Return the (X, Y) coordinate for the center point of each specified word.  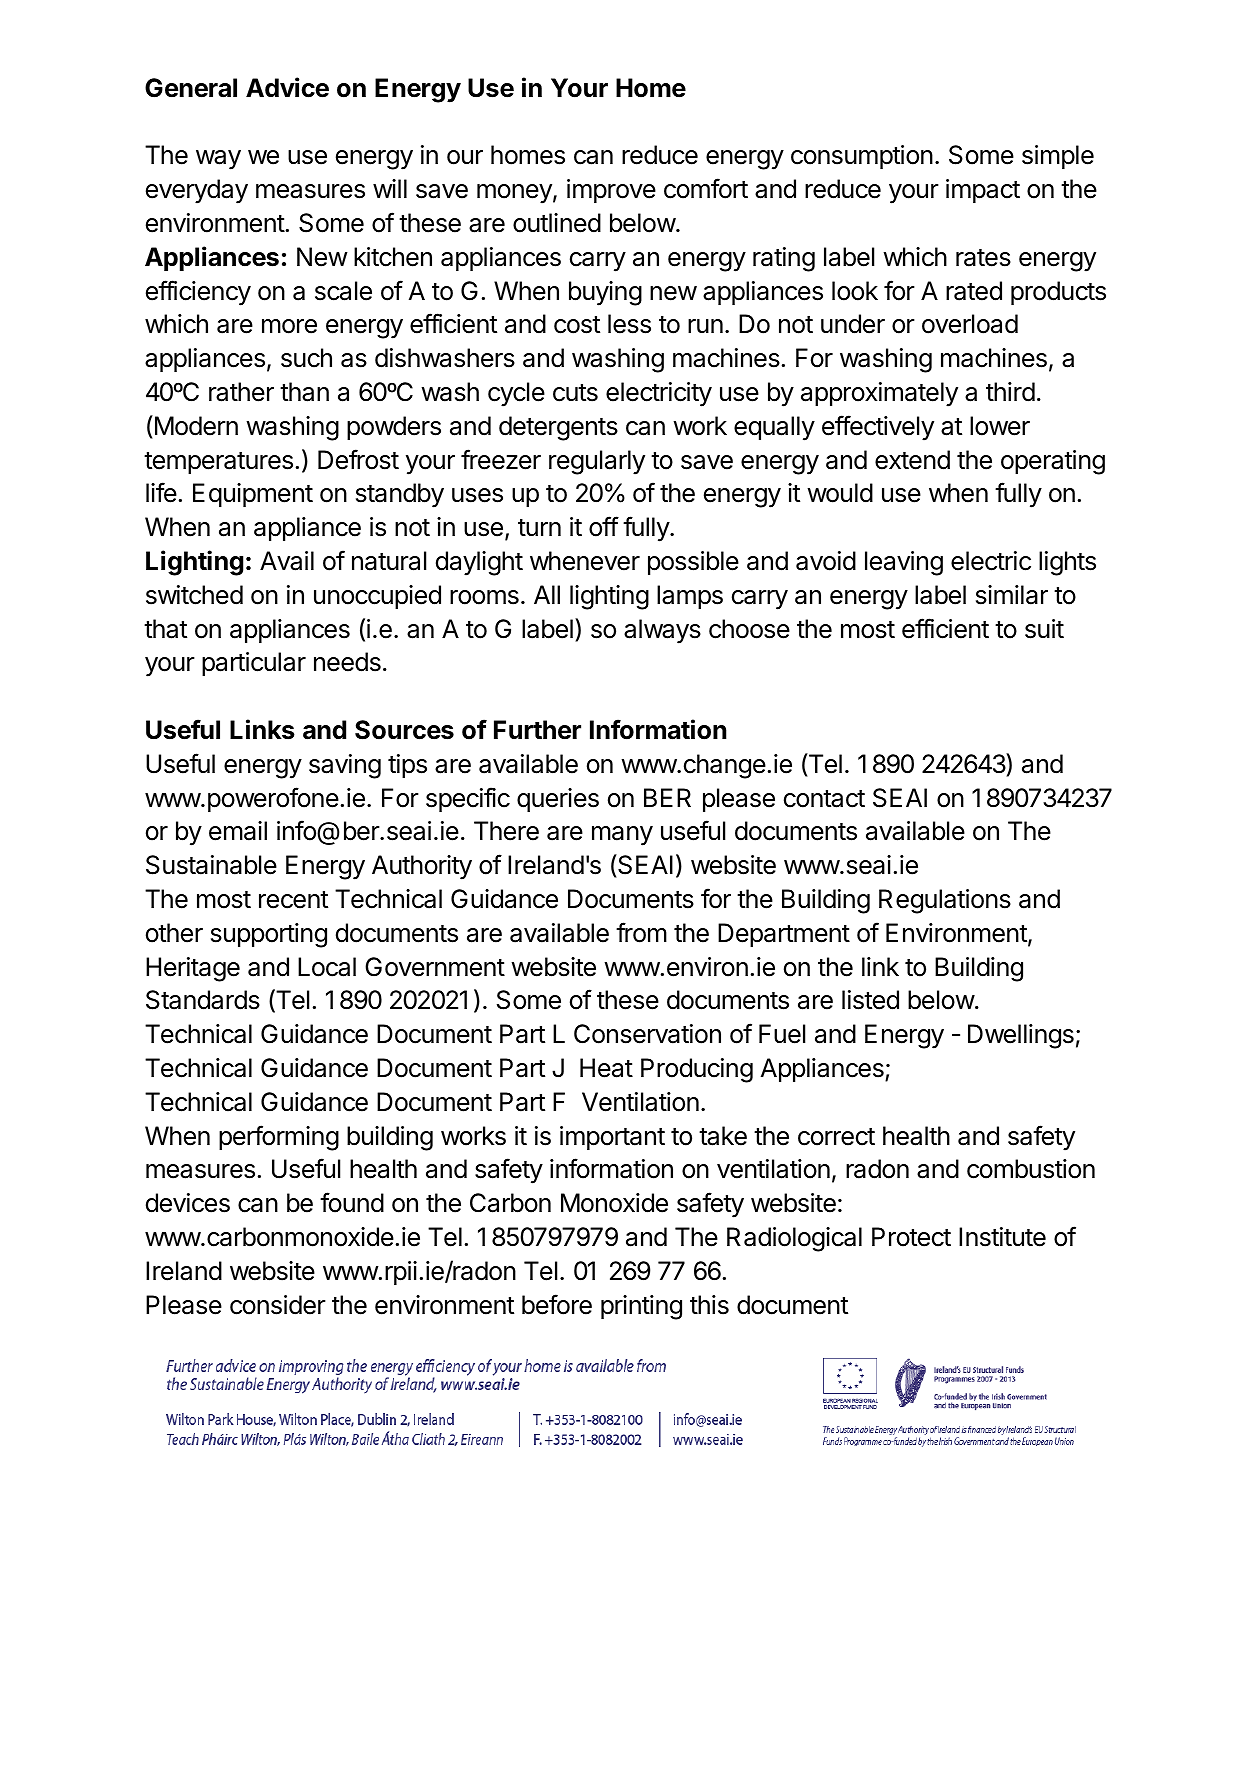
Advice (287, 87)
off (604, 526)
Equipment (253, 495)
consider (278, 1305)
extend (912, 460)
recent (293, 900)
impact (983, 191)
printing (641, 1307)
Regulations (945, 901)
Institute (1002, 1237)
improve (611, 191)
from (641, 932)
